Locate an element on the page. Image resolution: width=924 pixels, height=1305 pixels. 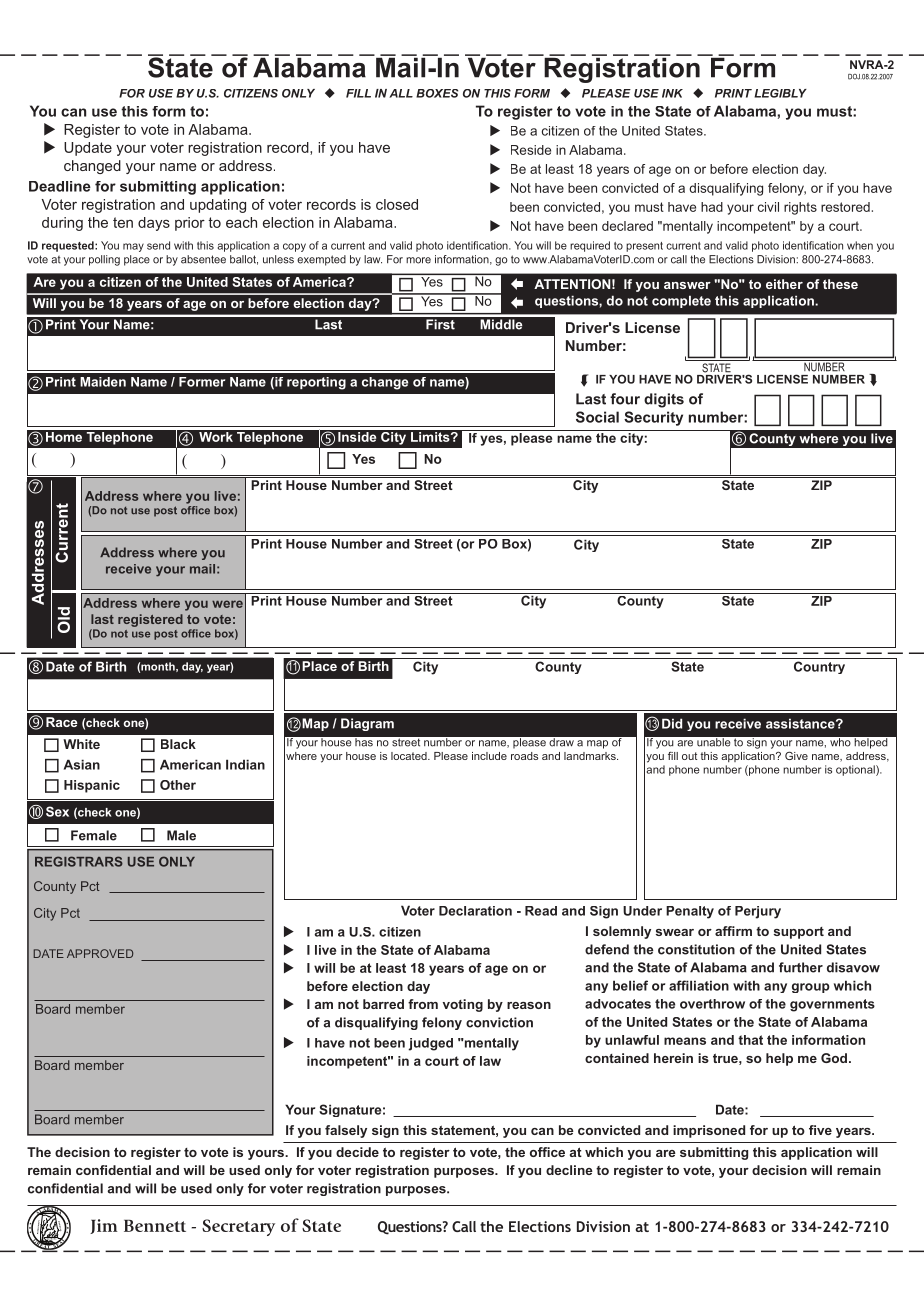
Diagram is located at coordinates (367, 724).
